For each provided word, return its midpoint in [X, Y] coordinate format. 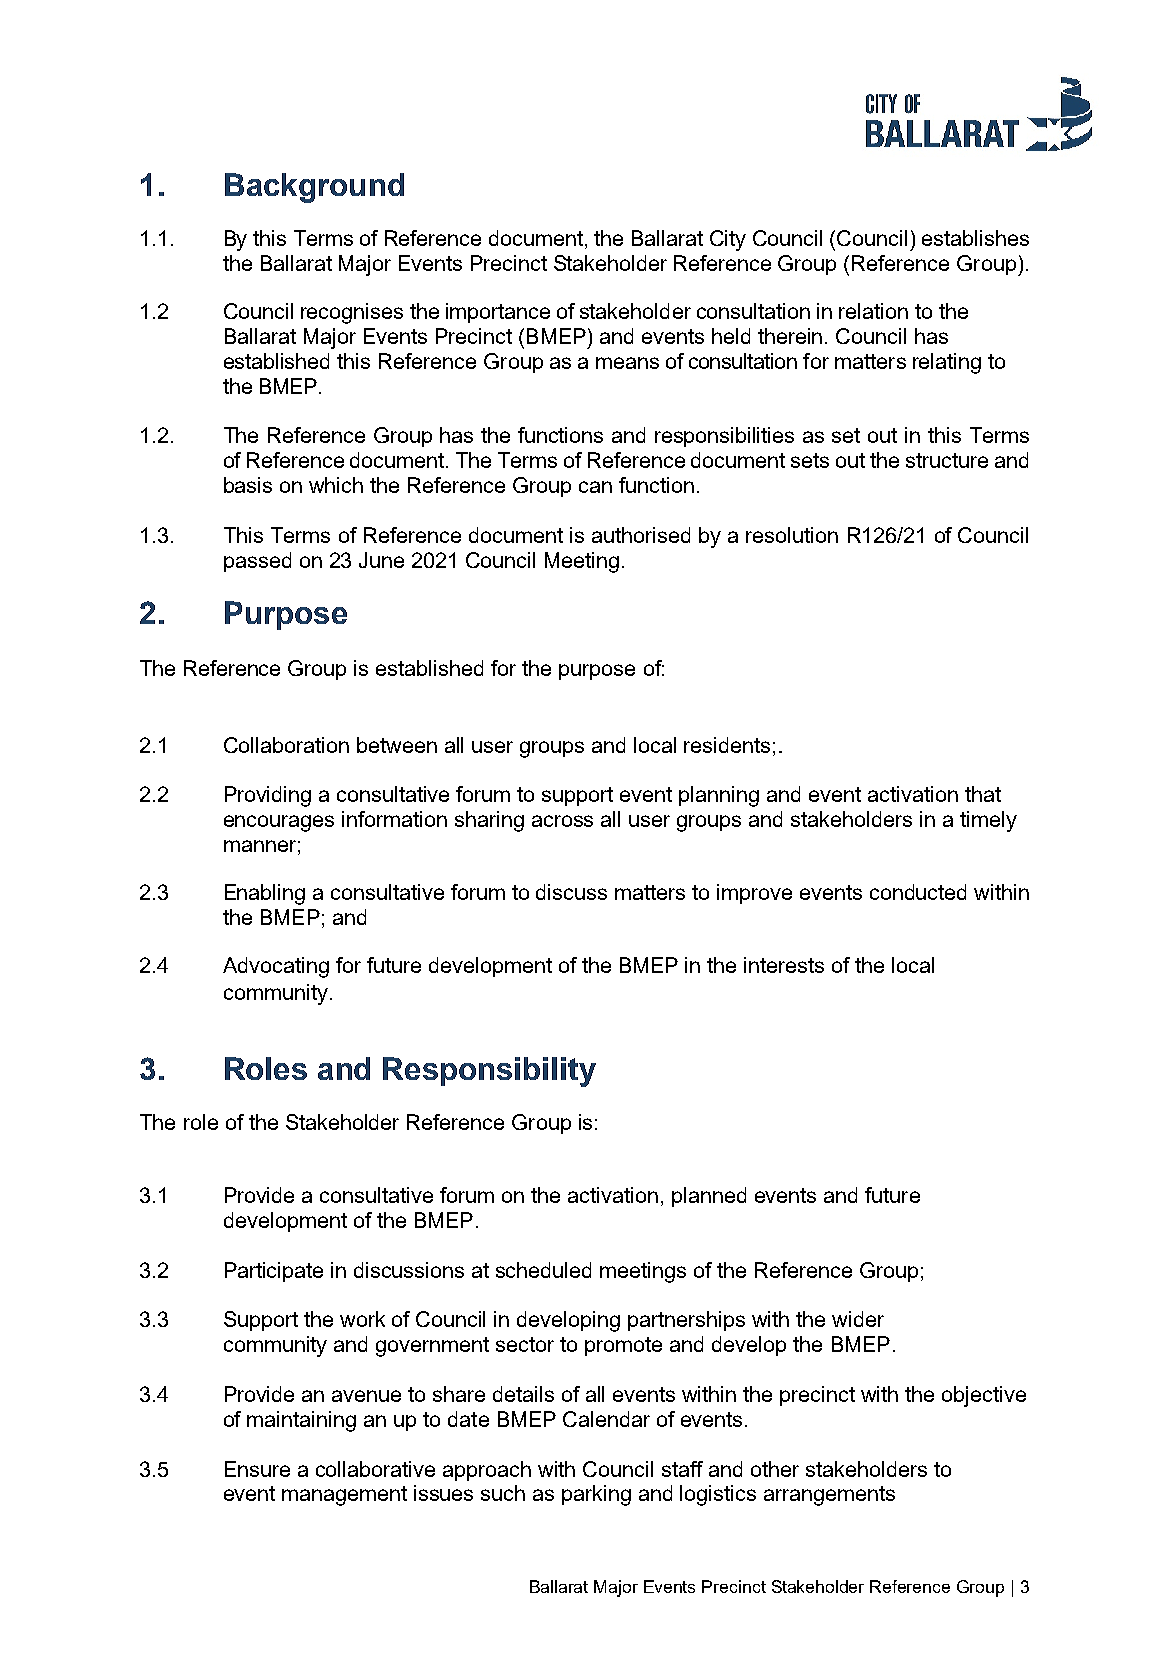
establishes [975, 238]
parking [596, 1495]
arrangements [829, 1496]
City [728, 240]
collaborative [375, 1469]
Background [314, 188]
